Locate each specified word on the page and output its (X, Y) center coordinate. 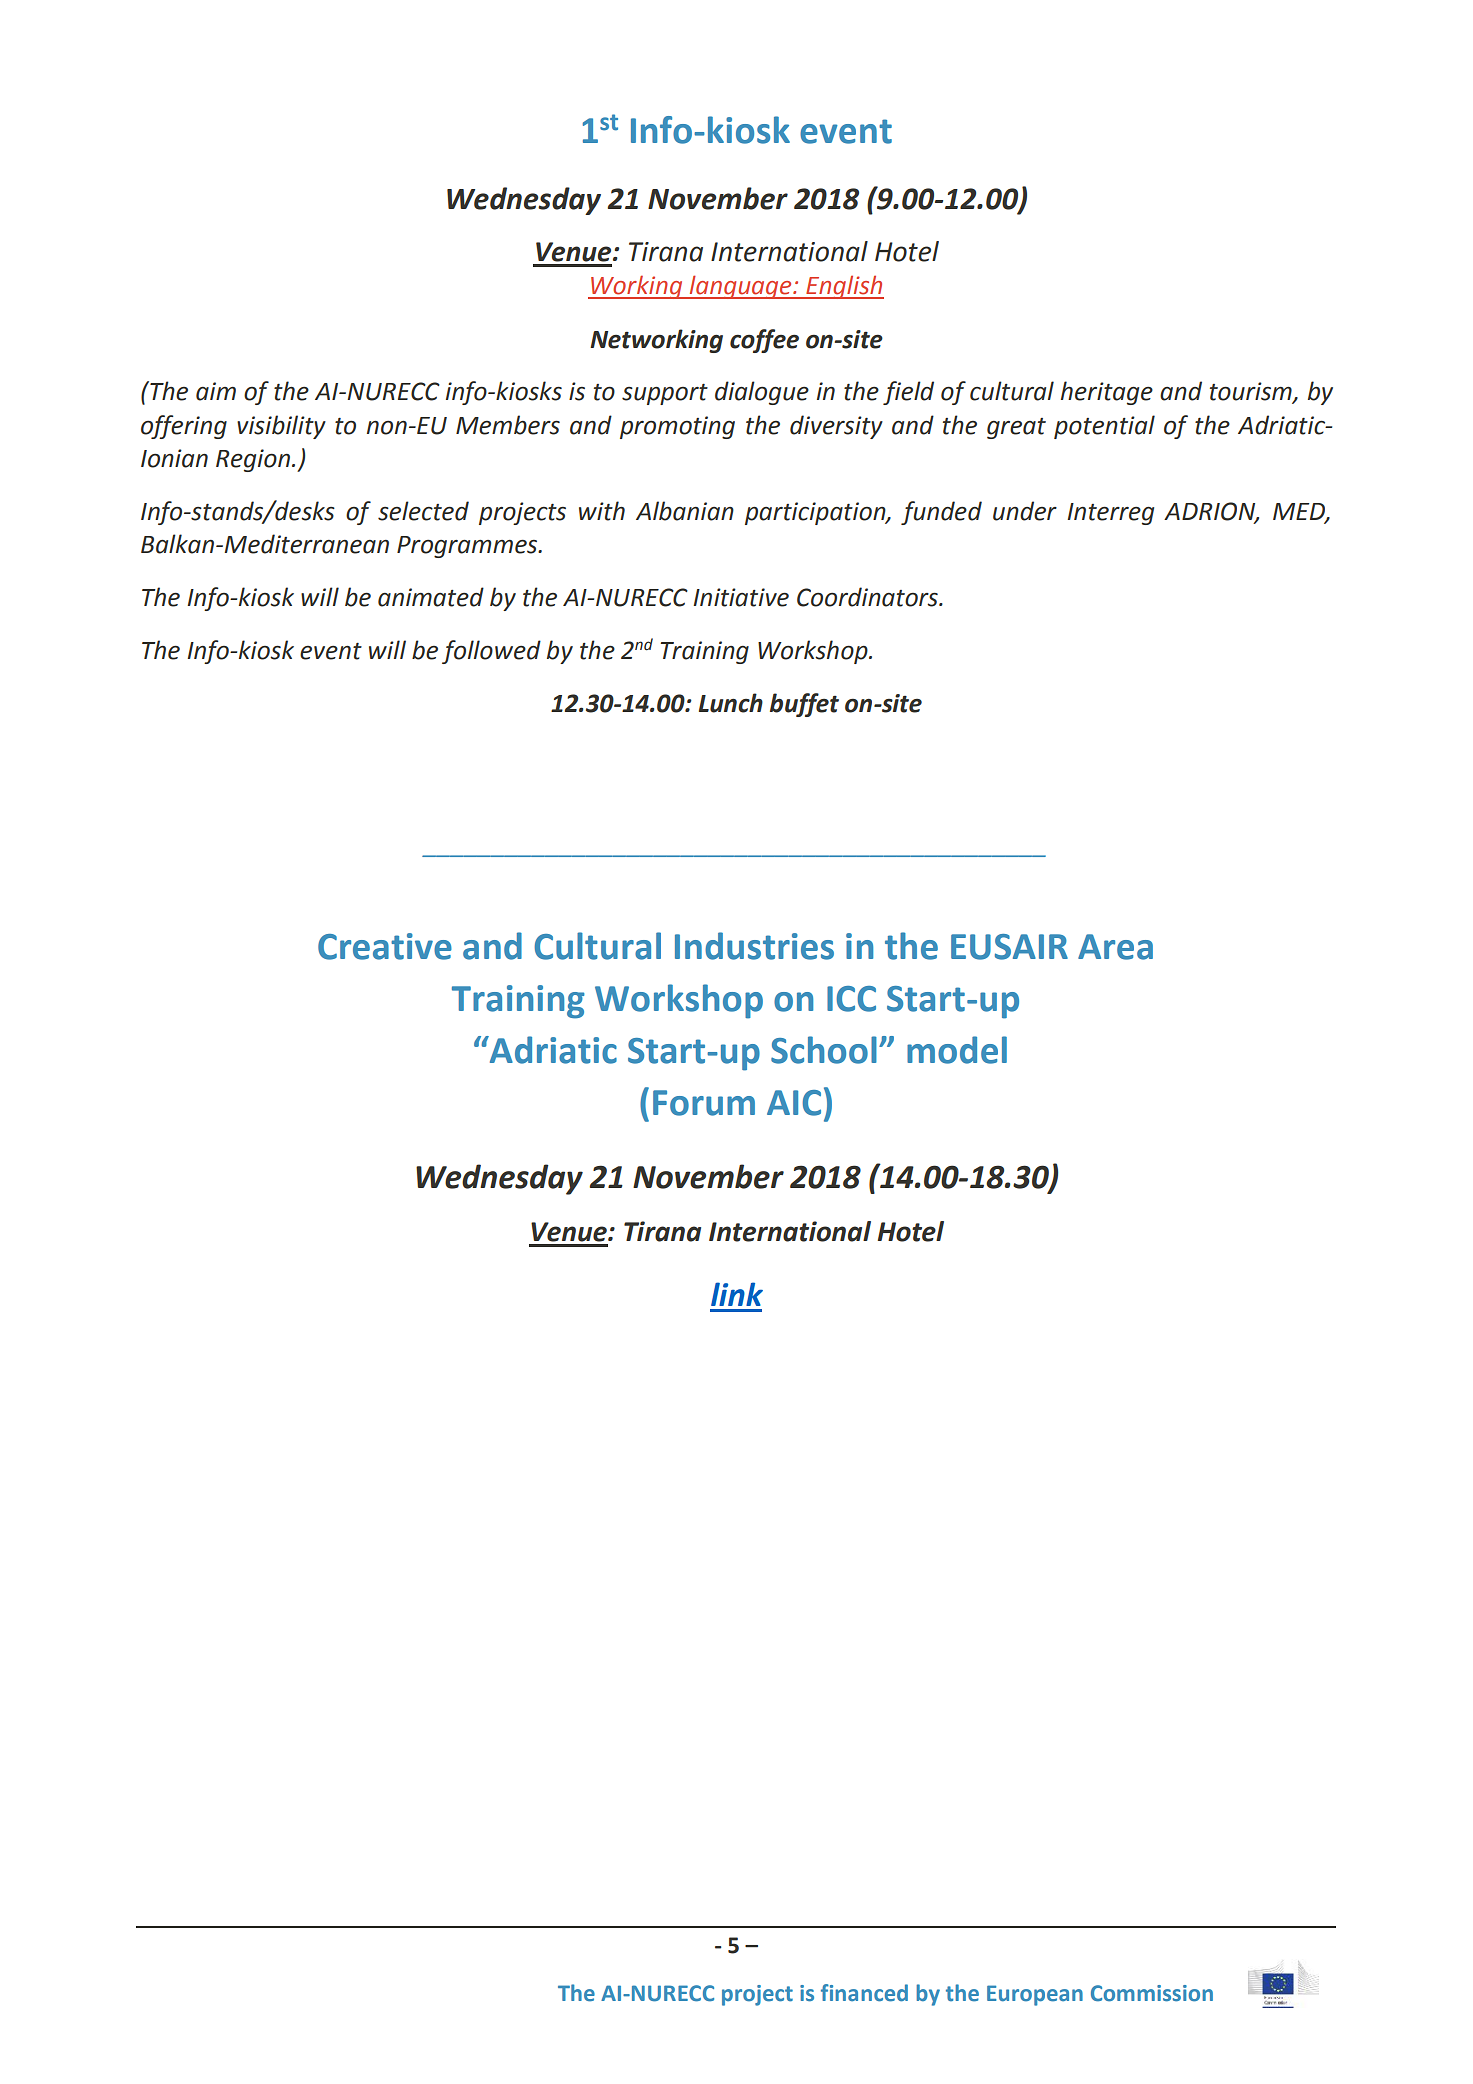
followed (491, 652)
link (737, 1294)
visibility (281, 427)
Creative (385, 946)
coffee (764, 341)
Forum (704, 1103)
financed (864, 1993)
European (1035, 1995)
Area (1115, 947)
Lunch (731, 703)
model (957, 1050)
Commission (1152, 1993)
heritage (1107, 393)
